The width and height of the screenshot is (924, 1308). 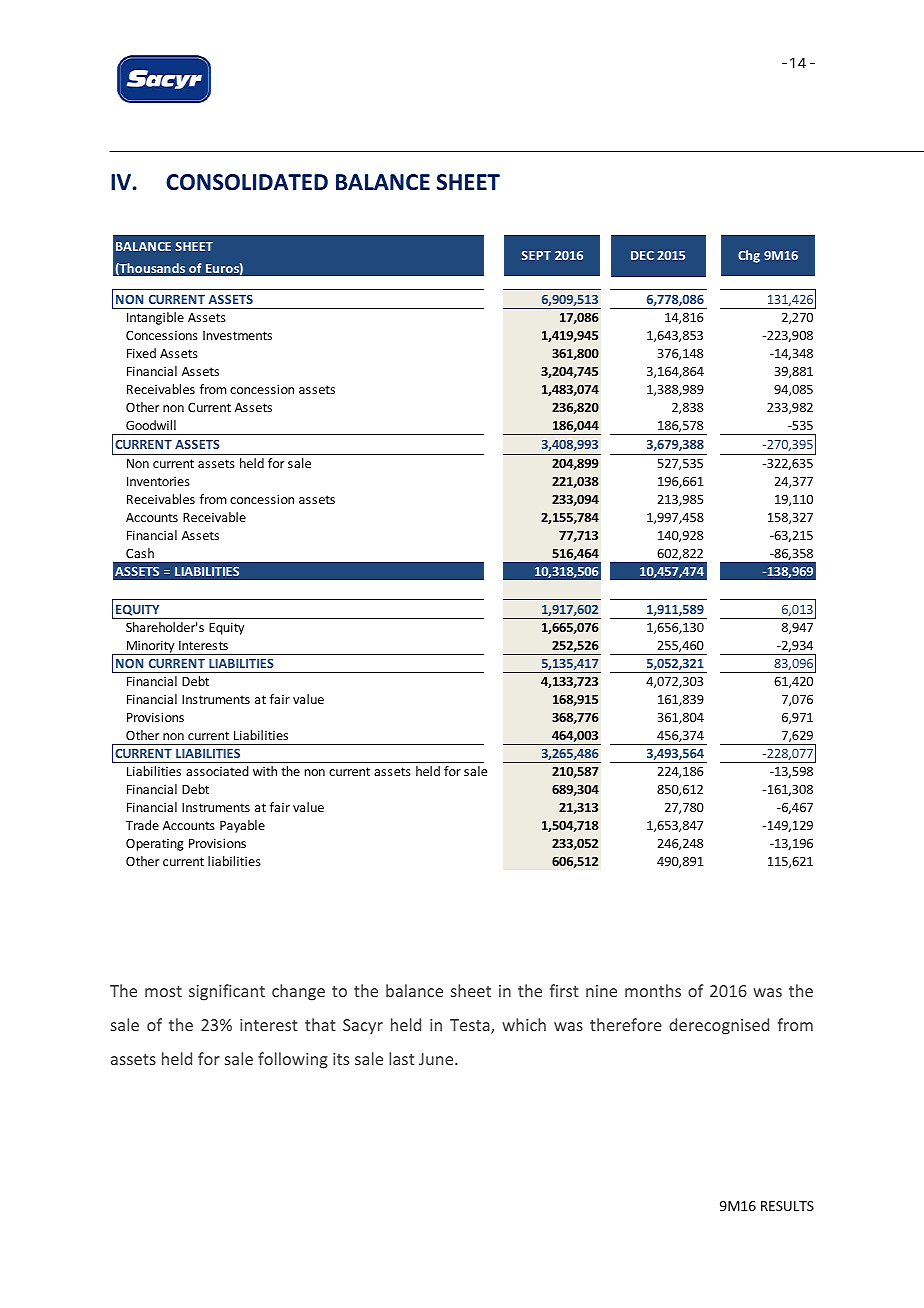 What do you see at coordinates (653, 990) in the screenshot?
I see `months` at bounding box center [653, 990].
